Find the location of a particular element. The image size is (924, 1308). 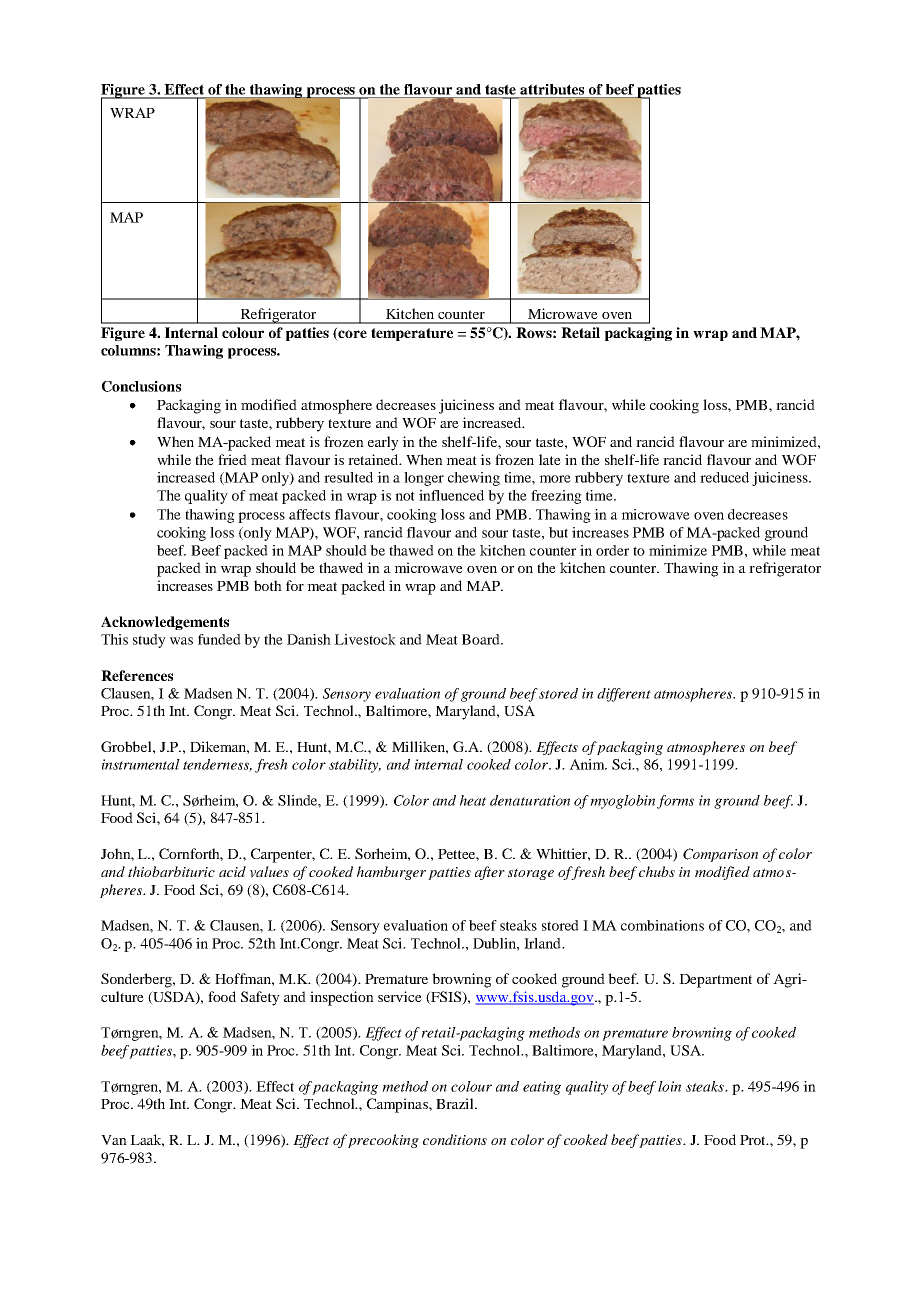

temperature is located at coordinates (412, 334).
